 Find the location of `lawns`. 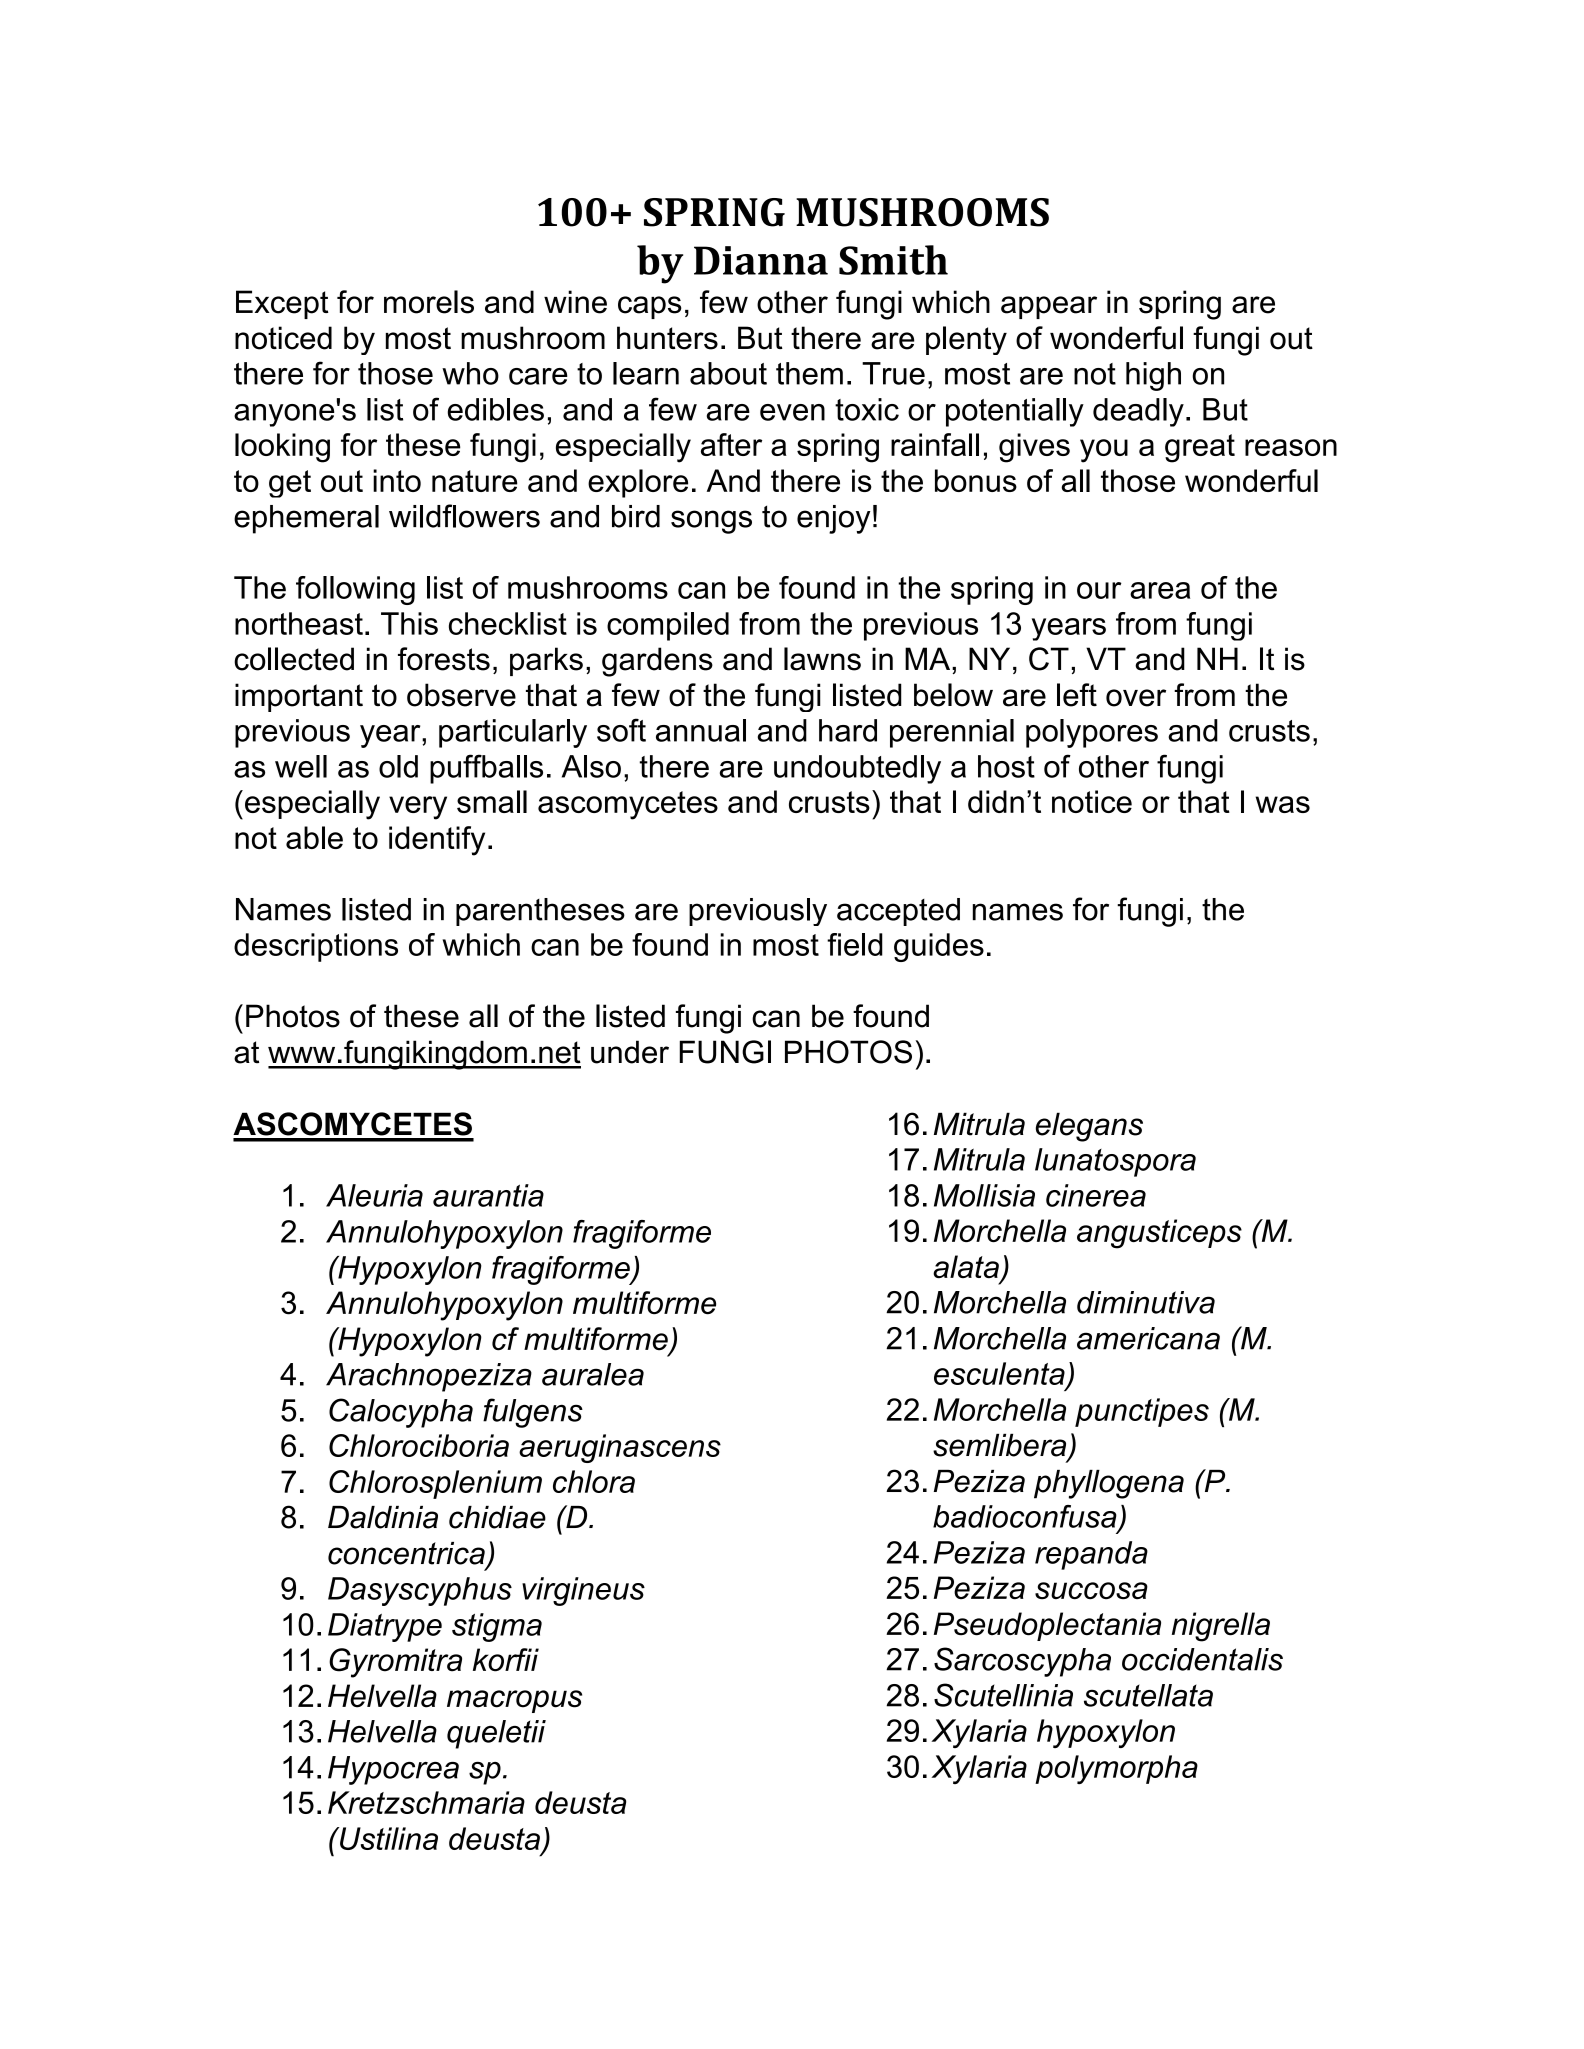

lawns is located at coordinates (822, 659).
